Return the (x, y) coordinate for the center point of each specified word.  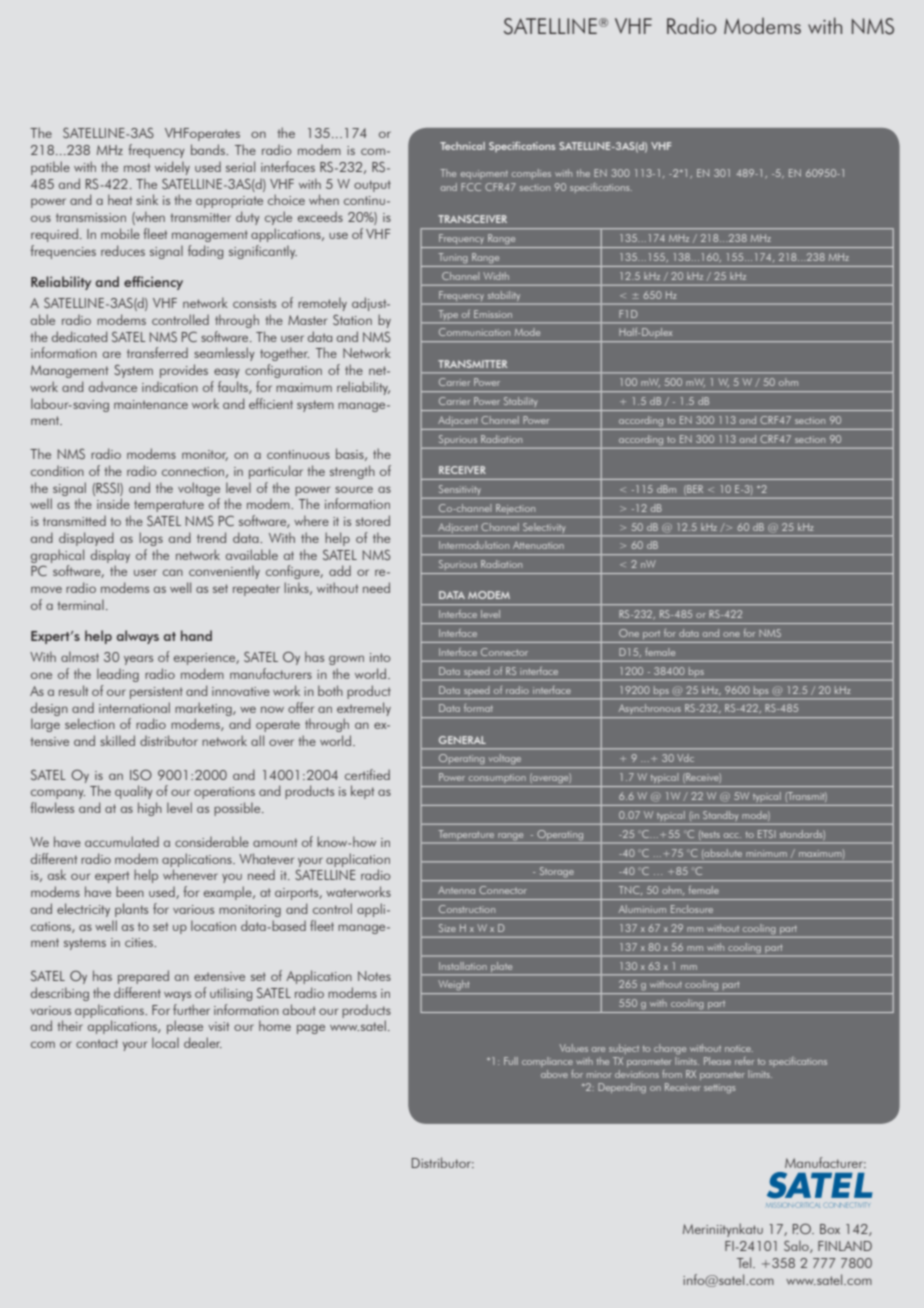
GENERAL (462, 740)
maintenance (151, 404)
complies (531, 174)
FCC (471, 187)
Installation (463, 966)
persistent (156, 693)
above (554, 1074)
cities (140, 942)
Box (830, 1229)
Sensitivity (460, 490)
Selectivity (544, 527)
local (165, 1042)
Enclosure (692, 909)
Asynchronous (650, 708)
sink (147, 199)
